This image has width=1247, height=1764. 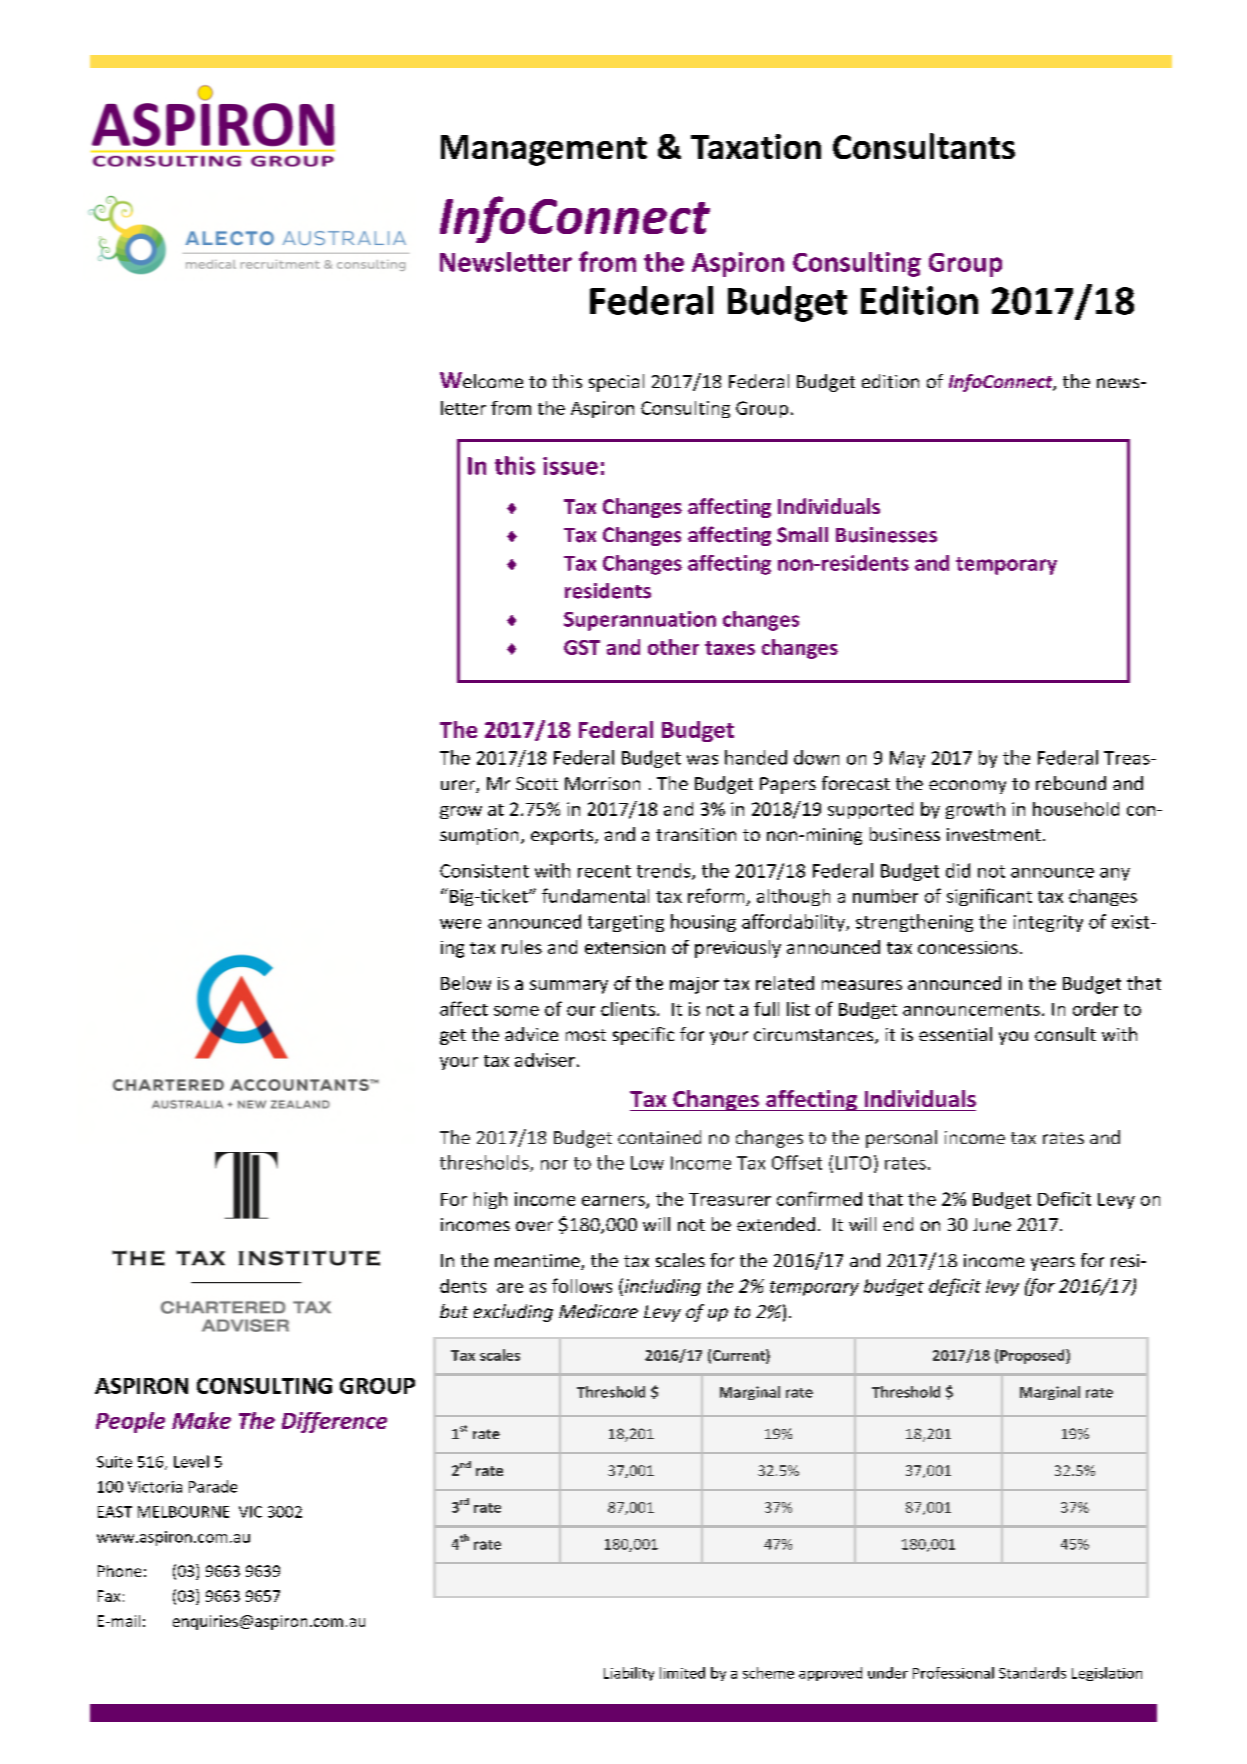 What do you see at coordinates (602, 783) in the image?
I see `Morrison` at bounding box center [602, 783].
